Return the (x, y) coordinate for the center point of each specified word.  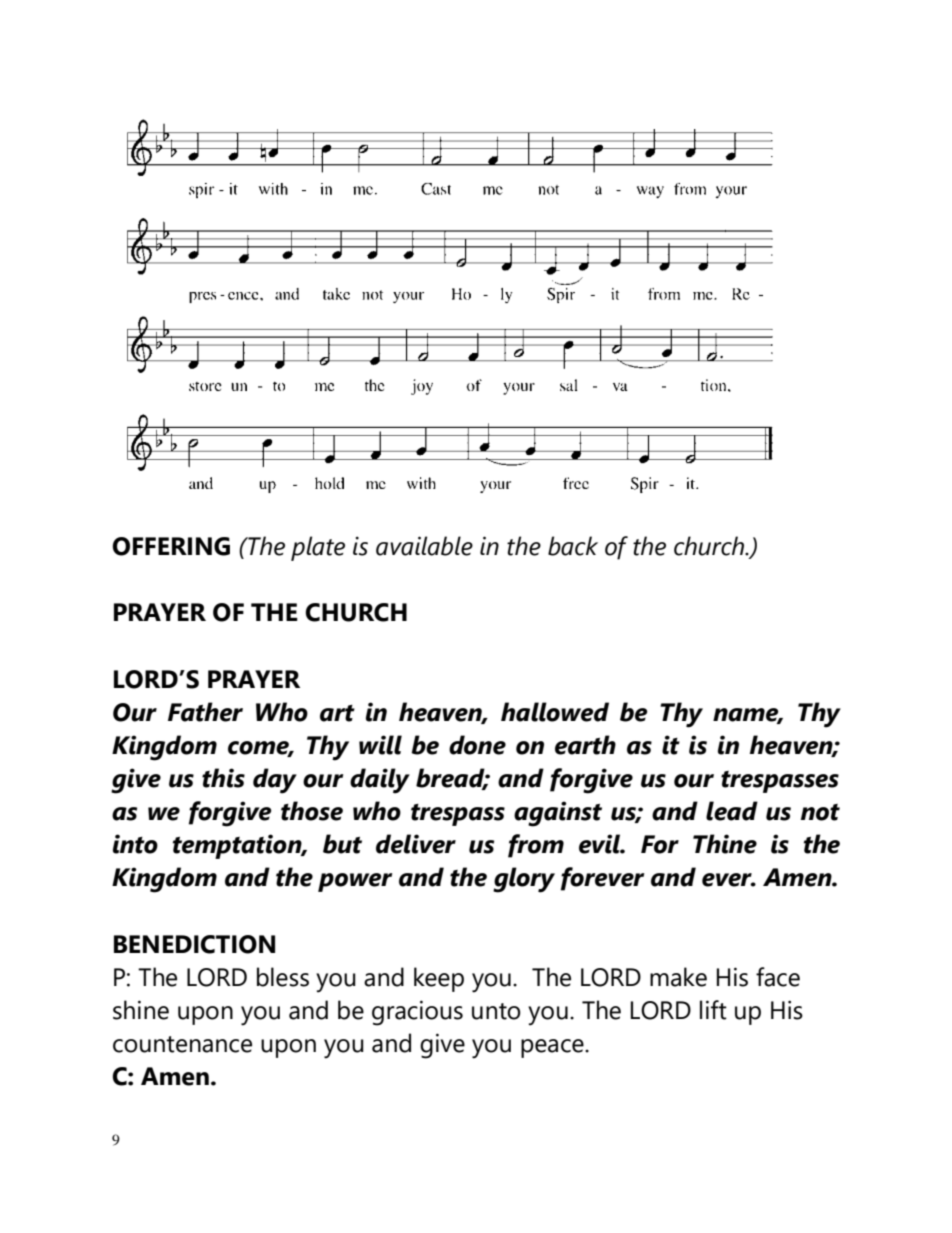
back (573, 546)
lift (713, 1010)
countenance (182, 1044)
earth (585, 745)
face (778, 977)
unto (496, 1011)
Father (205, 712)
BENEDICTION (194, 944)
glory (524, 880)
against (558, 814)
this (223, 778)
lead (732, 811)
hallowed (555, 712)
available (424, 546)
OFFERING (171, 546)
